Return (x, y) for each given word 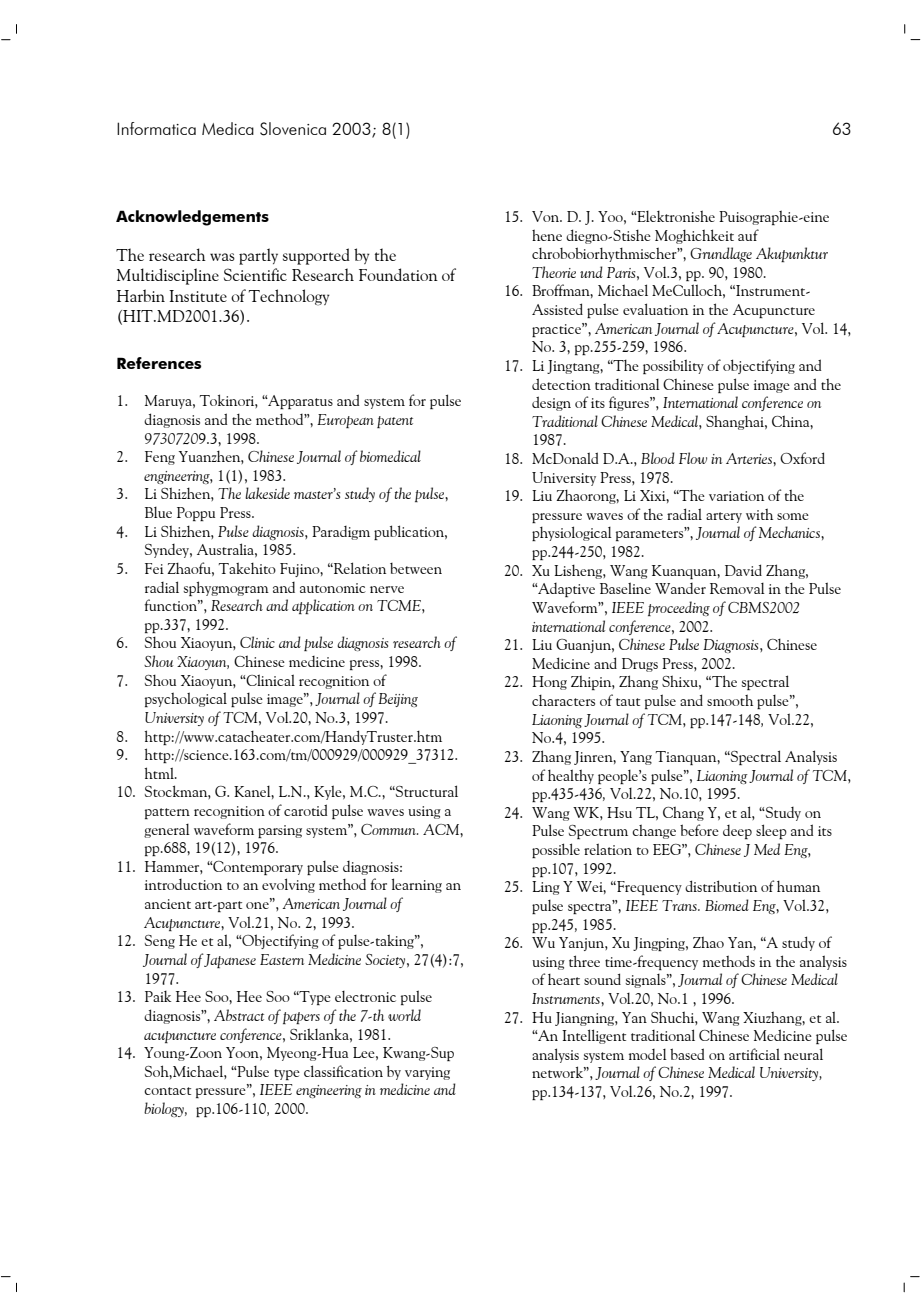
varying (427, 1073)
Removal (737, 588)
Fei (154, 568)
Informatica (156, 128)
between (416, 568)
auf (748, 235)
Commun (389, 829)
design (551, 403)
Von (547, 216)
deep (737, 832)
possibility (673, 366)
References (159, 363)
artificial (754, 1054)
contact (167, 1091)
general (167, 831)
